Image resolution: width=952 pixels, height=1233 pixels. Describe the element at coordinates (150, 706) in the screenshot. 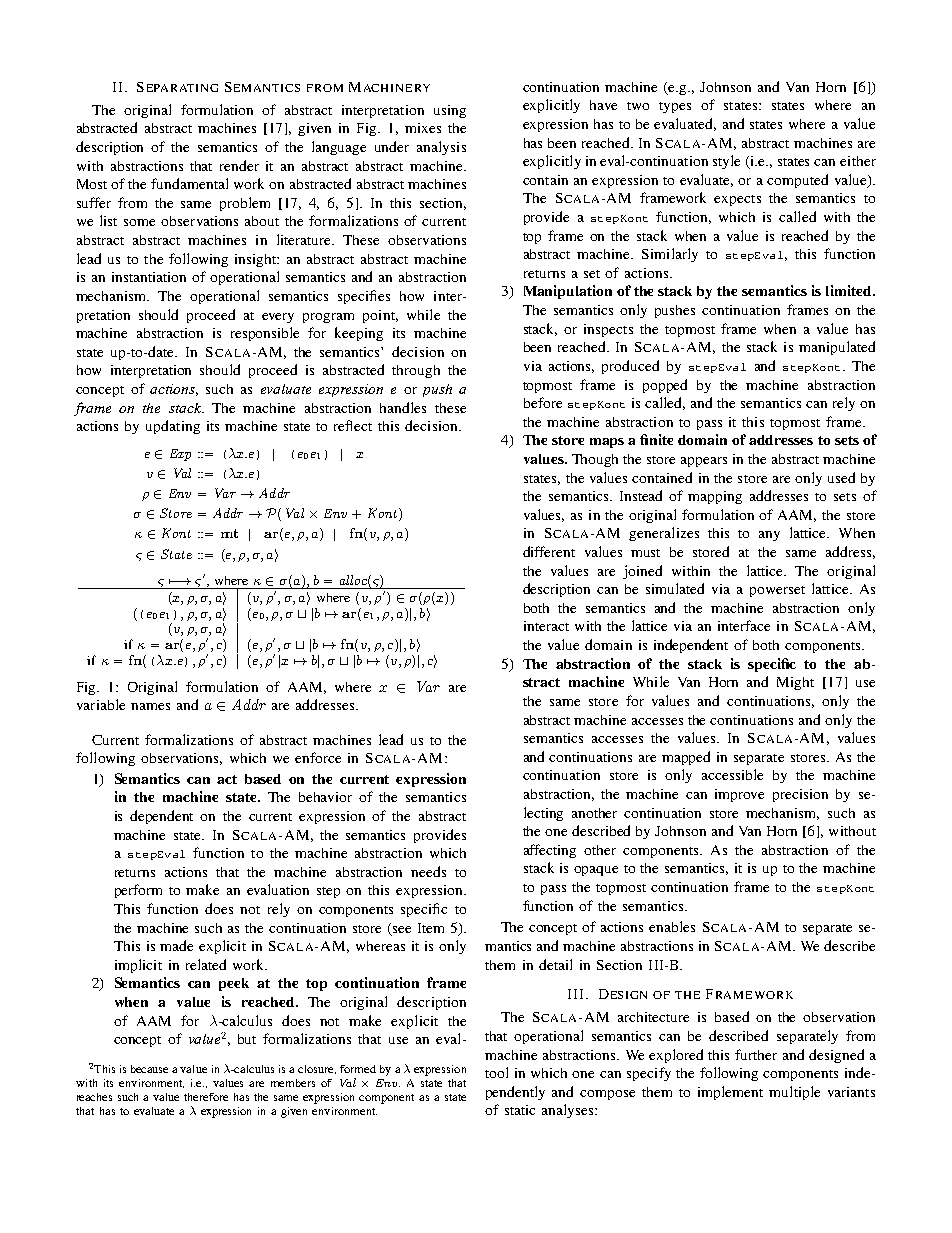

I see `names` at that location.
